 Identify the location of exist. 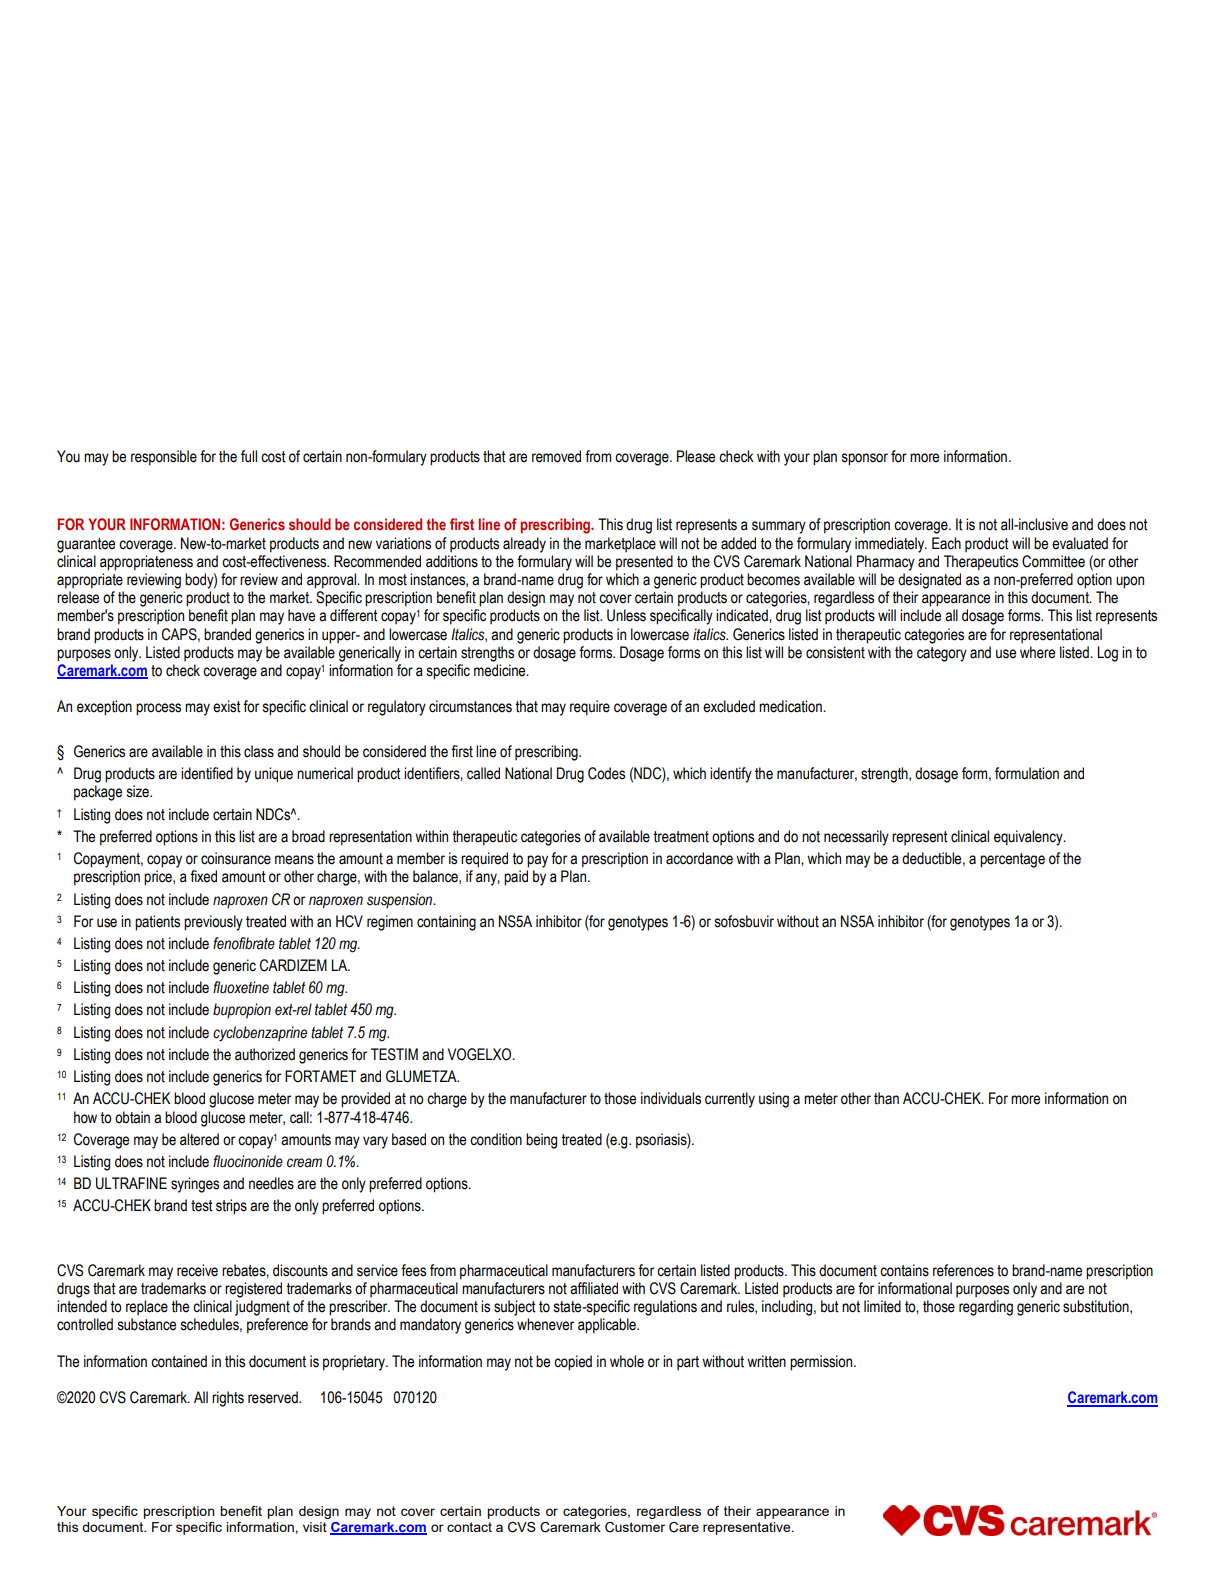
(227, 706).
